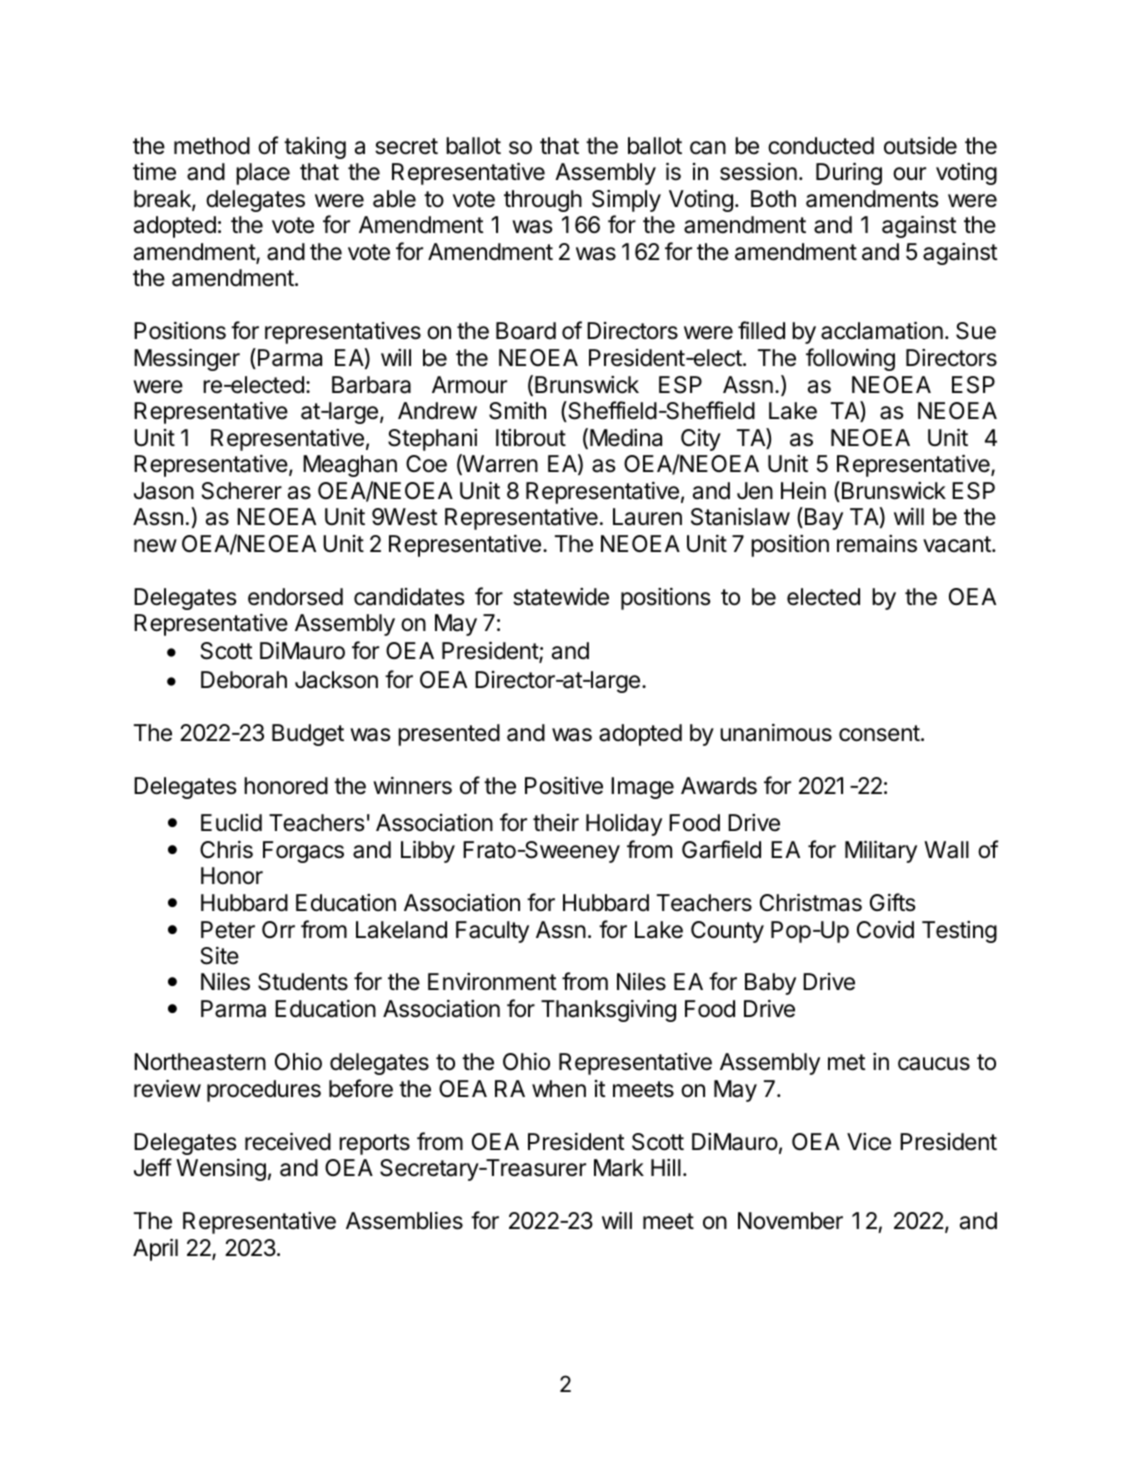 Image resolution: width=1130 pixels, height=1462 pixels. Describe the element at coordinates (647, 517) in the page. I see `Lauren` at that location.
